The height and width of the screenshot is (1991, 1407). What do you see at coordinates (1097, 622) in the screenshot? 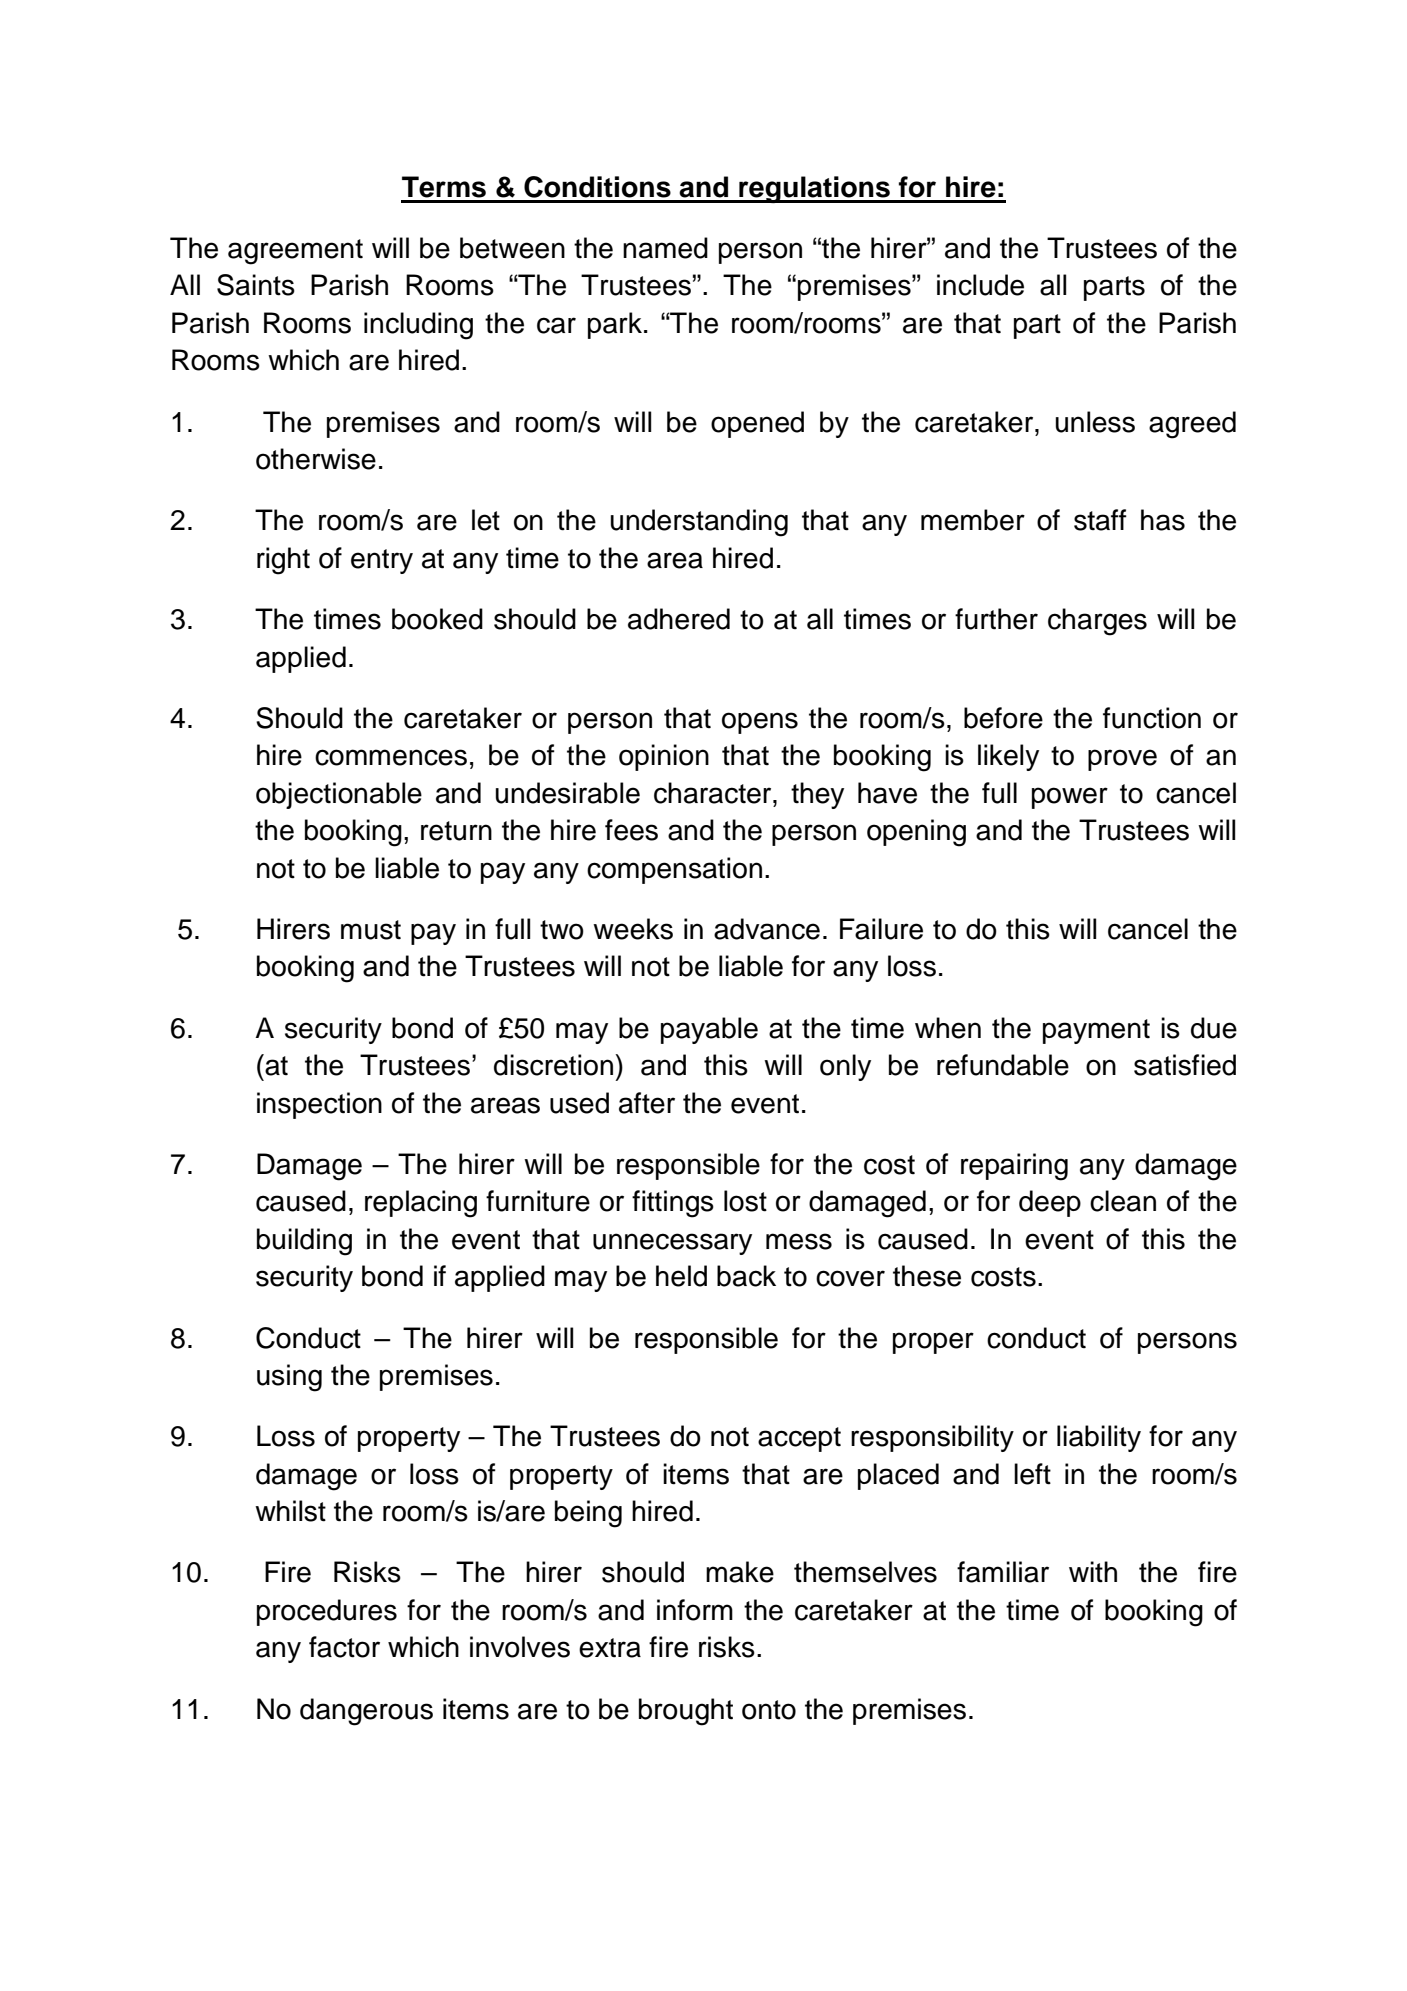
I see `charges` at bounding box center [1097, 622].
